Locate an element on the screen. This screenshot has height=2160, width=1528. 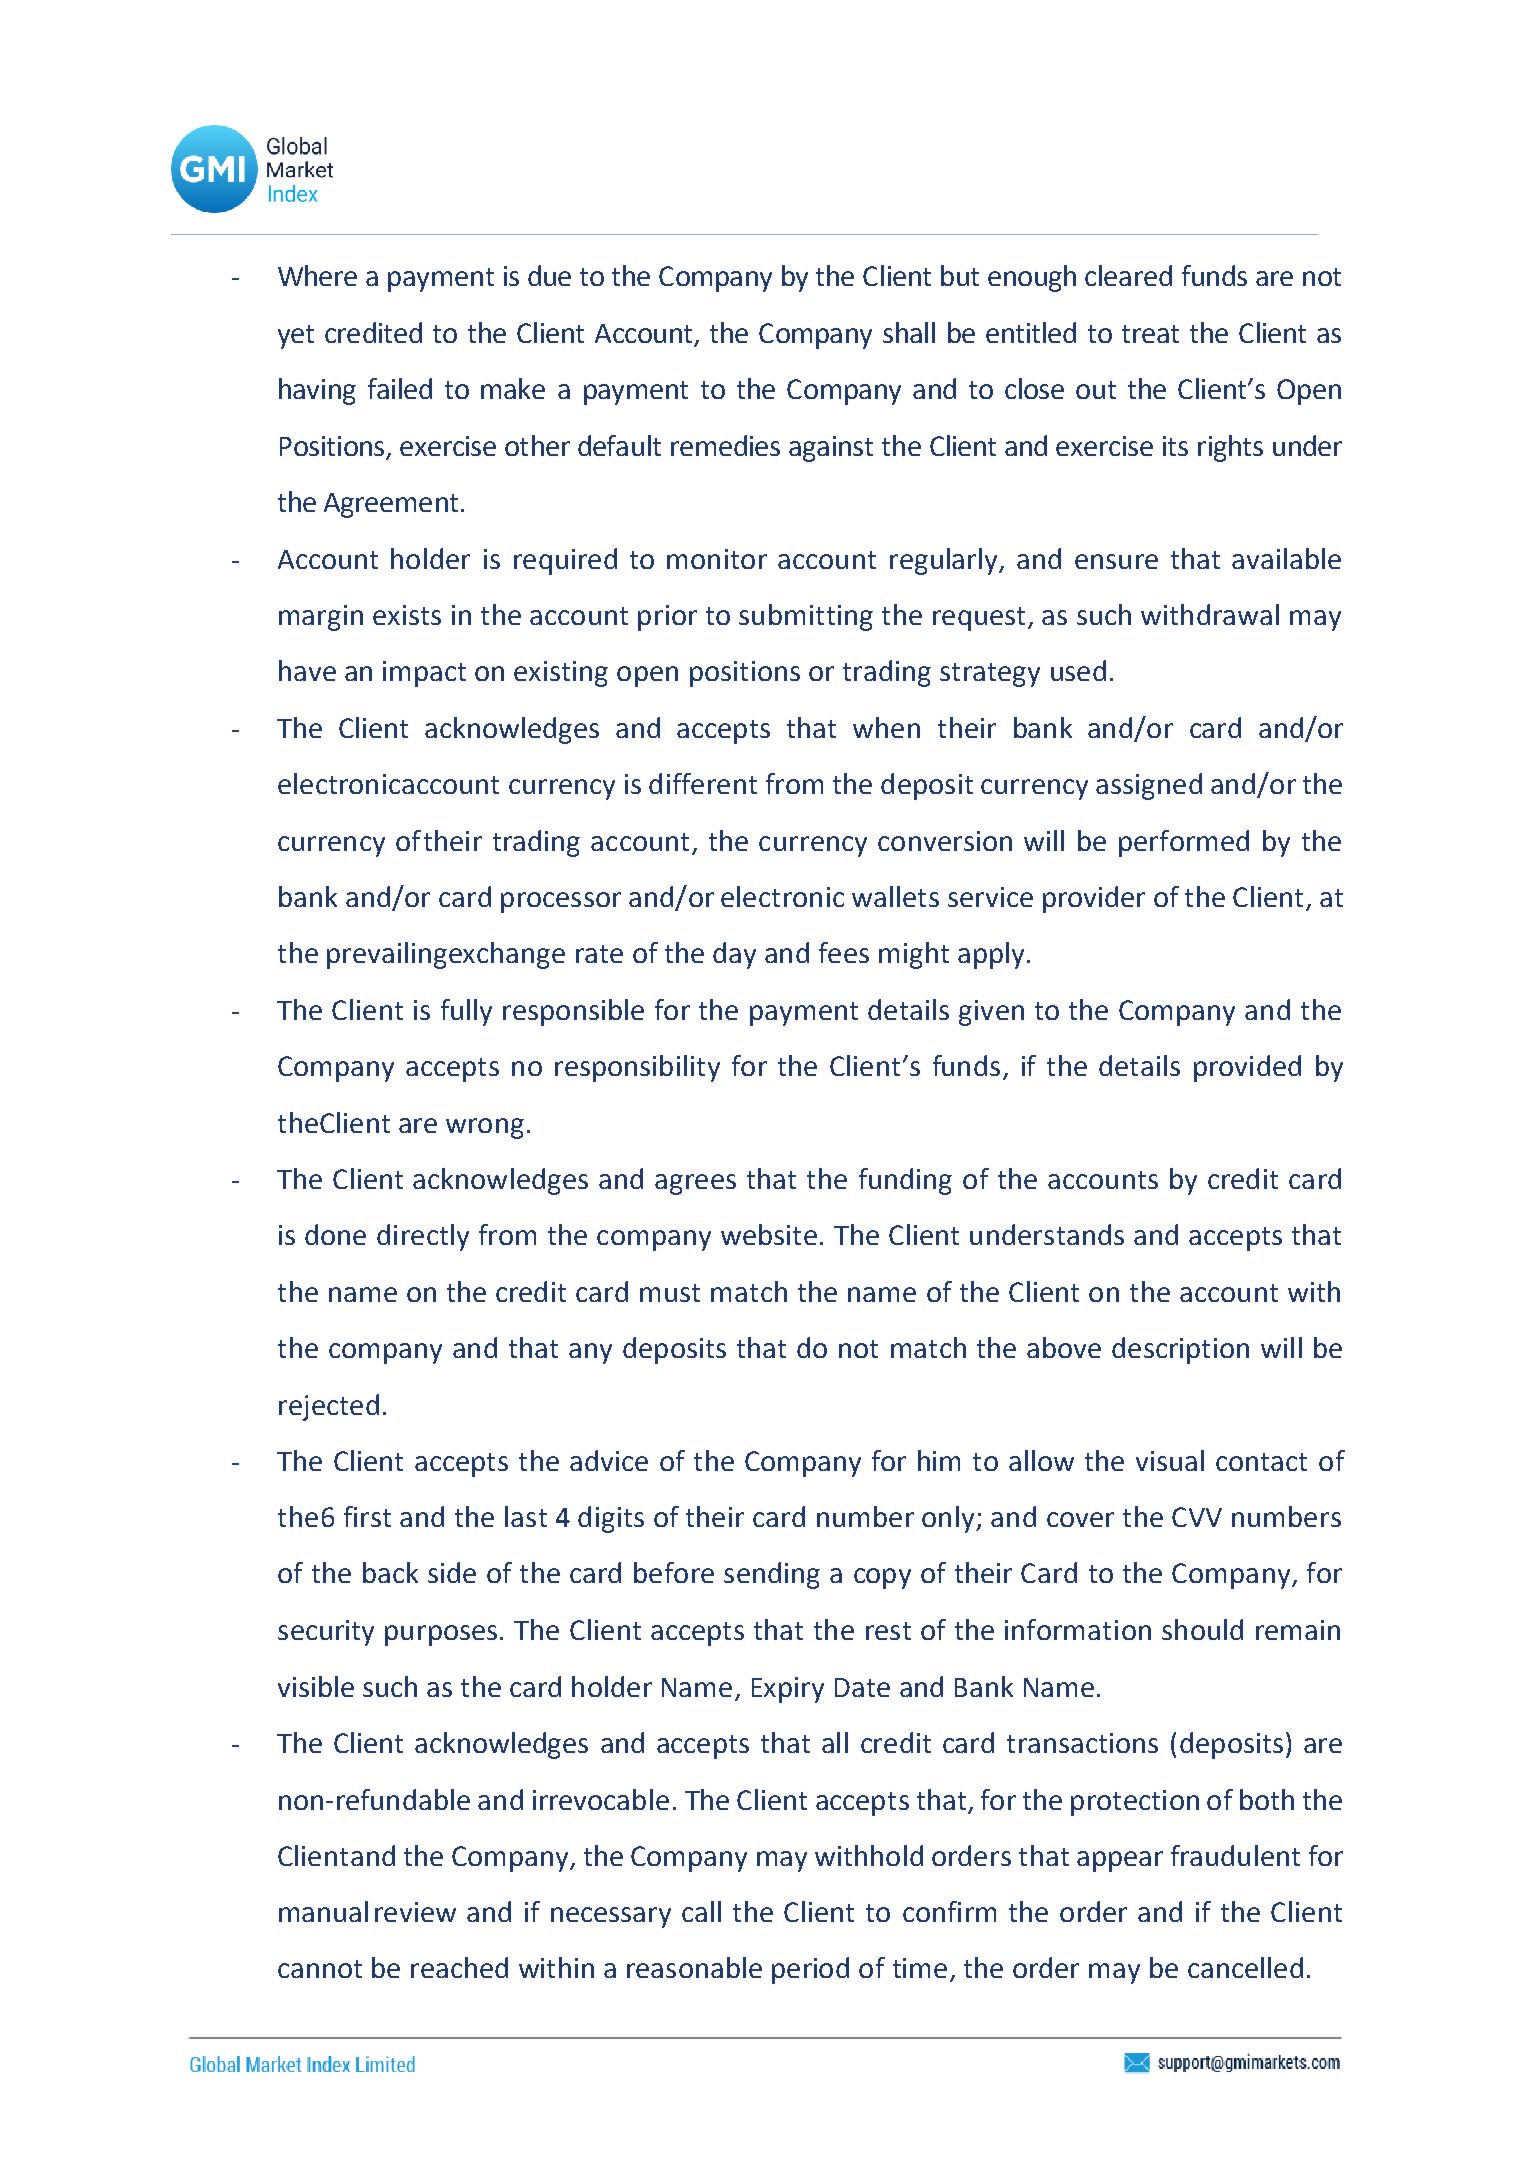
should is located at coordinates (1202, 1629).
